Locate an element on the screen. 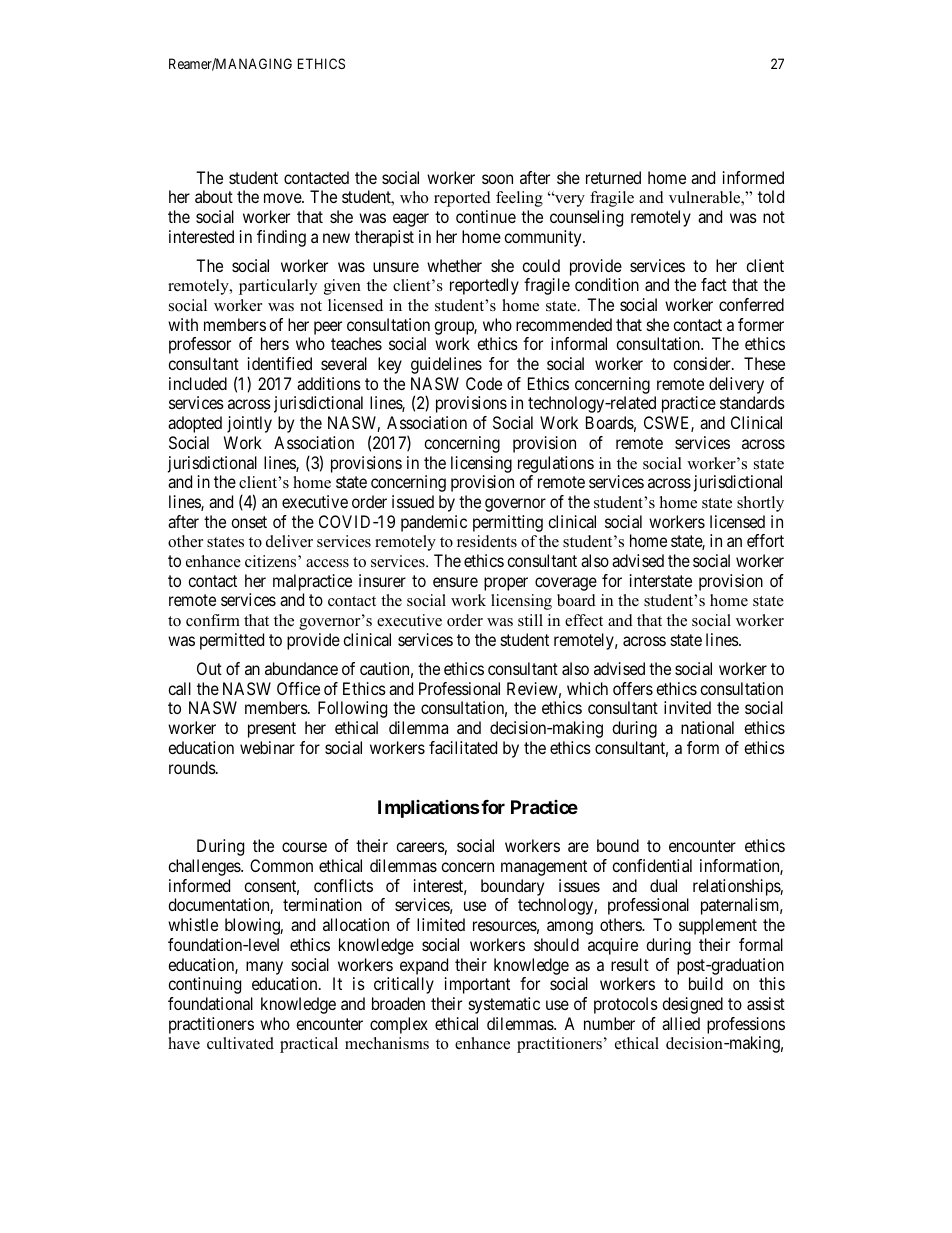 This screenshot has height=1233, width=952. told is located at coordinates (771, 196).
